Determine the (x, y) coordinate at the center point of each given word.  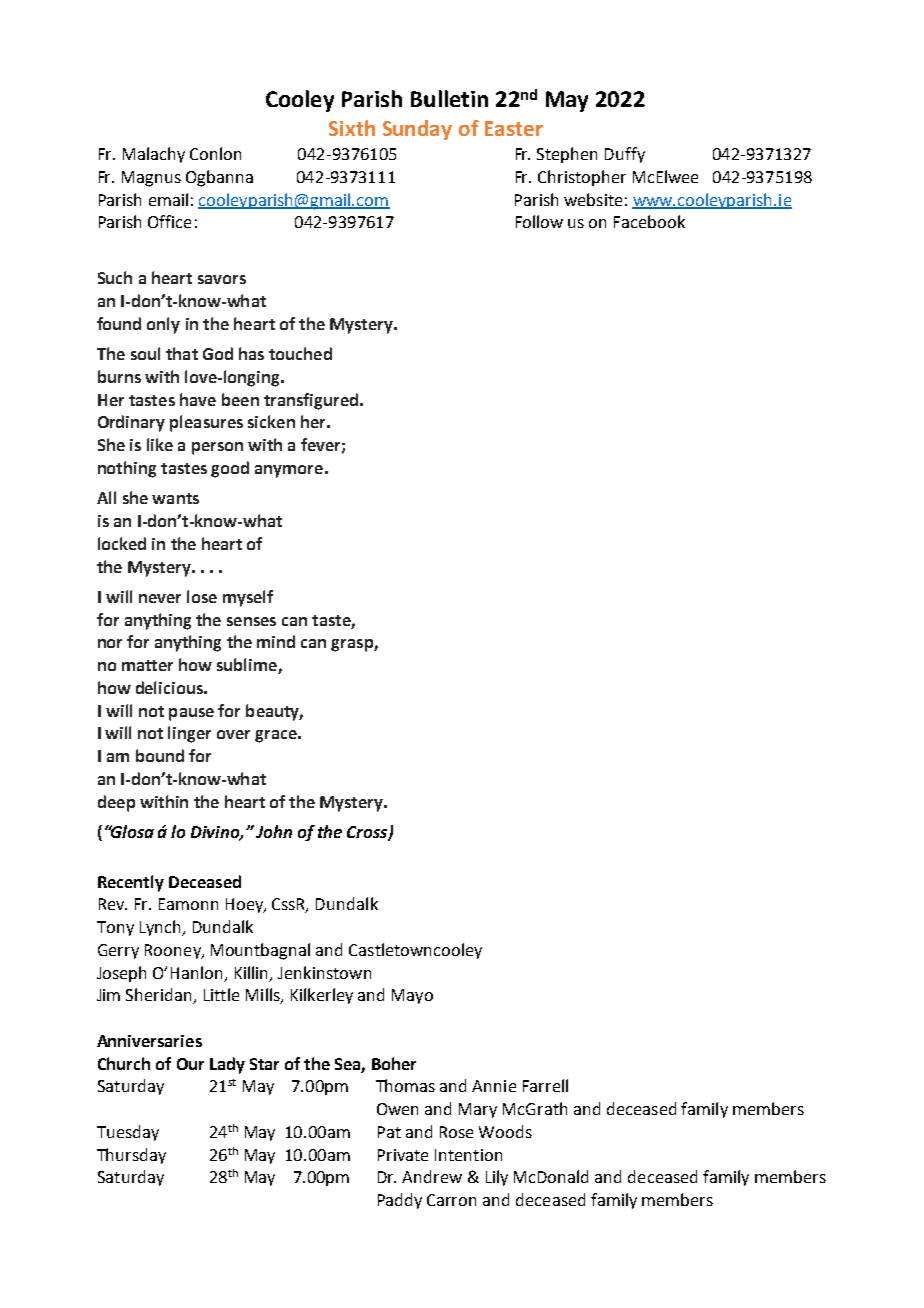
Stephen (567, 155)
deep (116, 803)
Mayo (412, 996)
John (274, 831)
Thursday (131, 1156)
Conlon (215, 153)
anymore (289, 471)
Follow (539, 221)
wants (175, 498)
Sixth (352, 128)
